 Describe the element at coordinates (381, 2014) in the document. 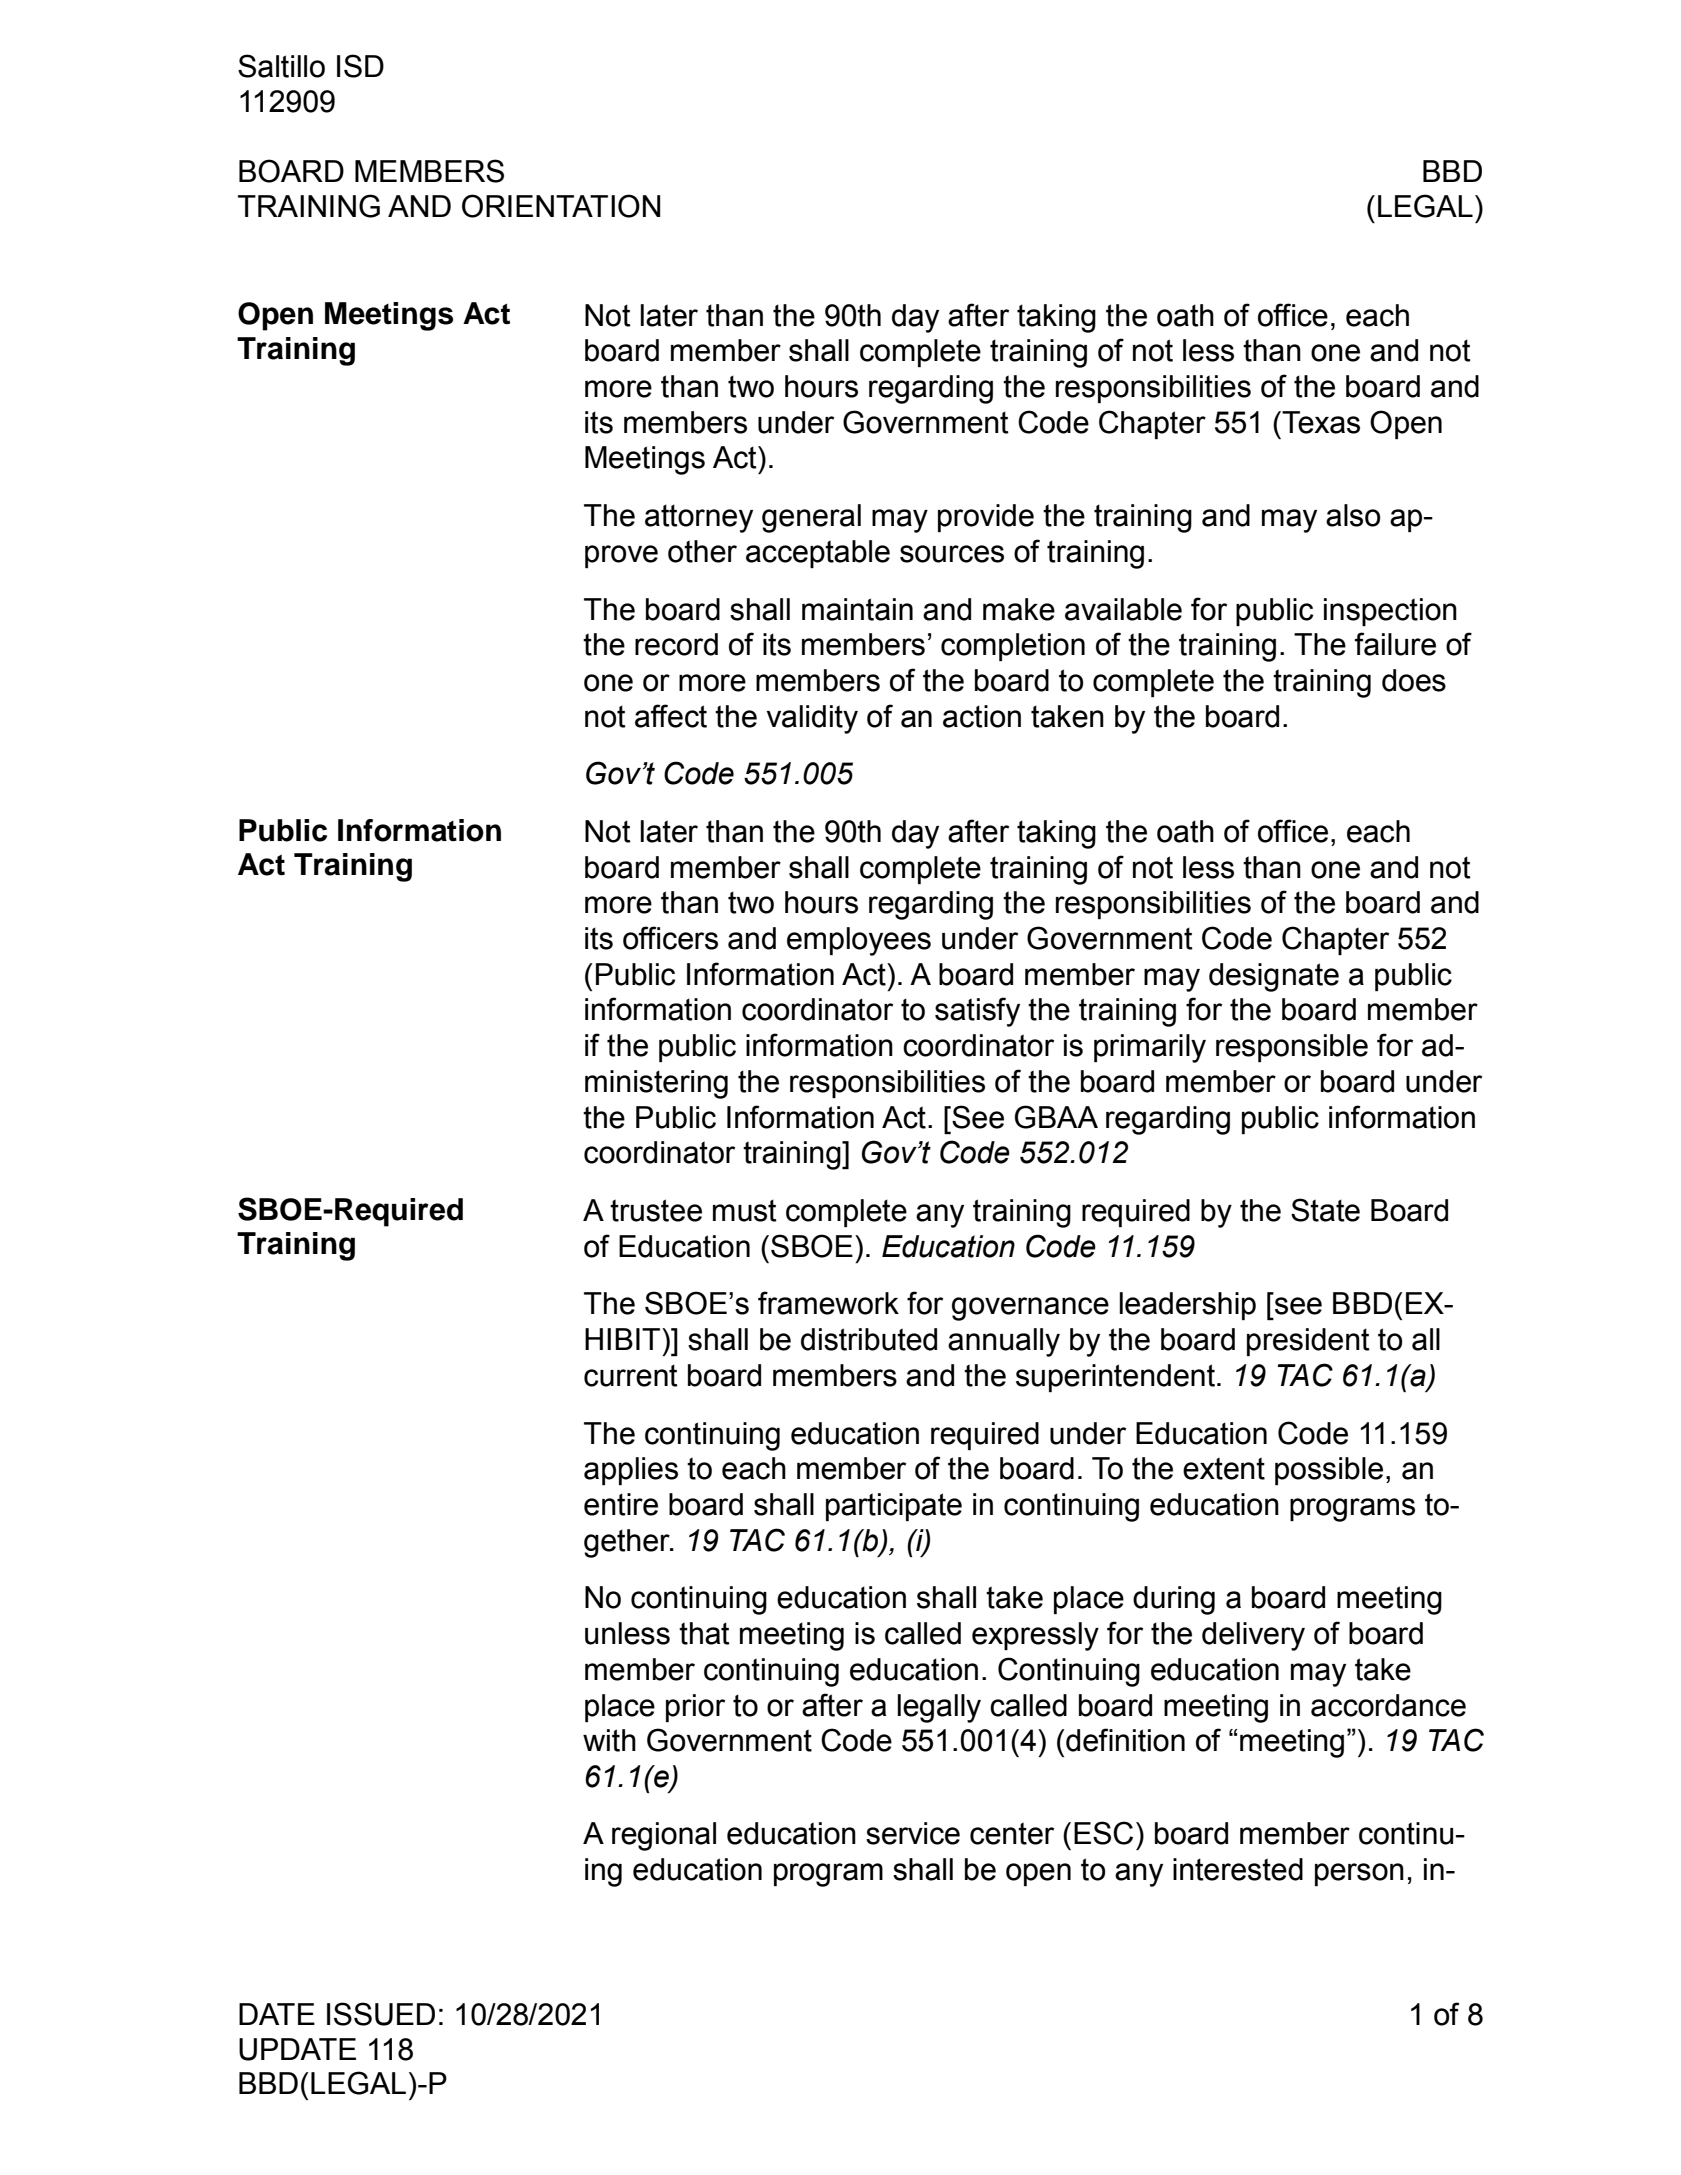

I see `ISSUED` at that location.
